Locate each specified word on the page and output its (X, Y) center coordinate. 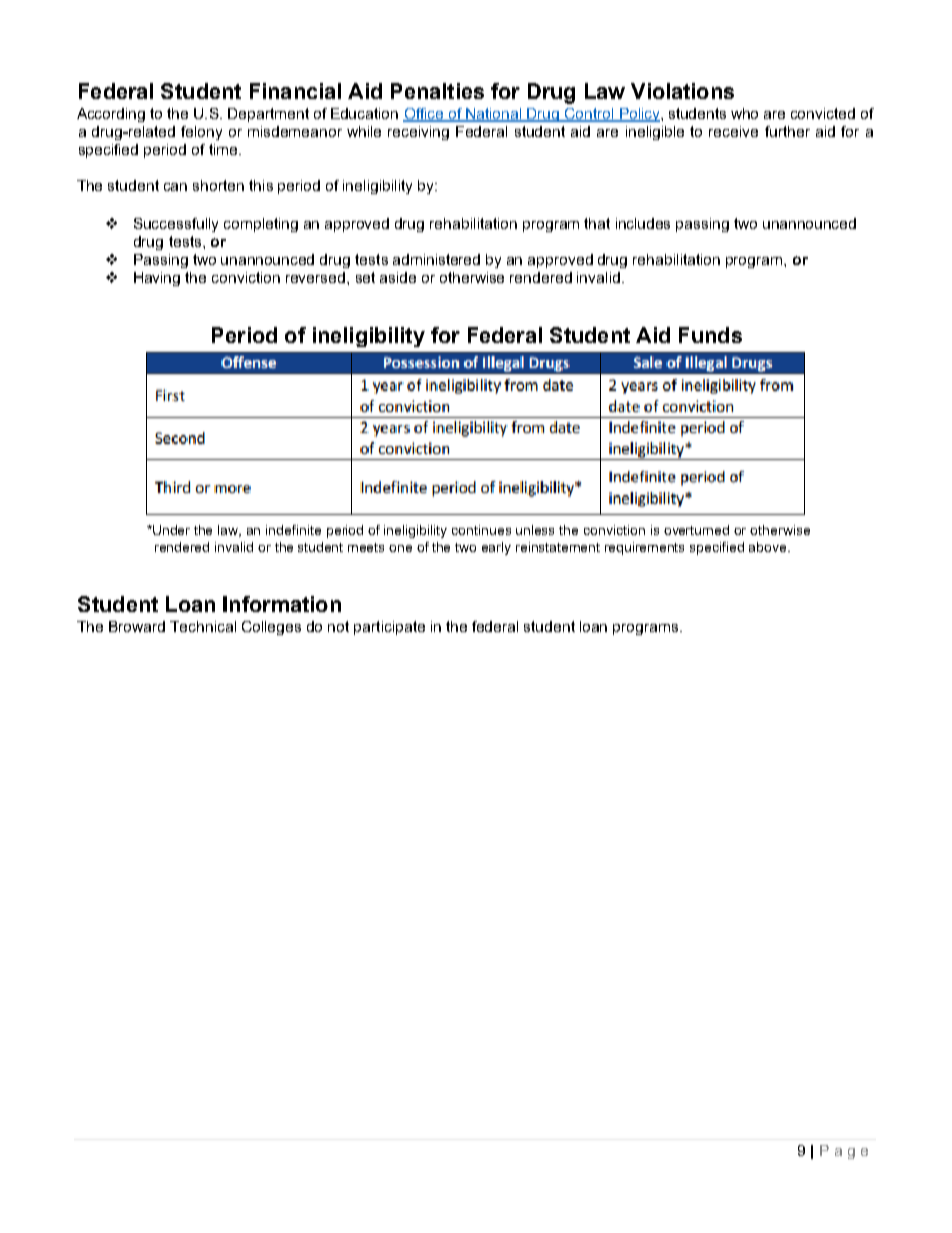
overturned (696, 530)
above (769, 547)
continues (481, 530)
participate (389, 628)
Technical (203, 626)
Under (170, 530)
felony (201, 133)
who (744, 113)
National (494, 115)
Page (844, 1152)
